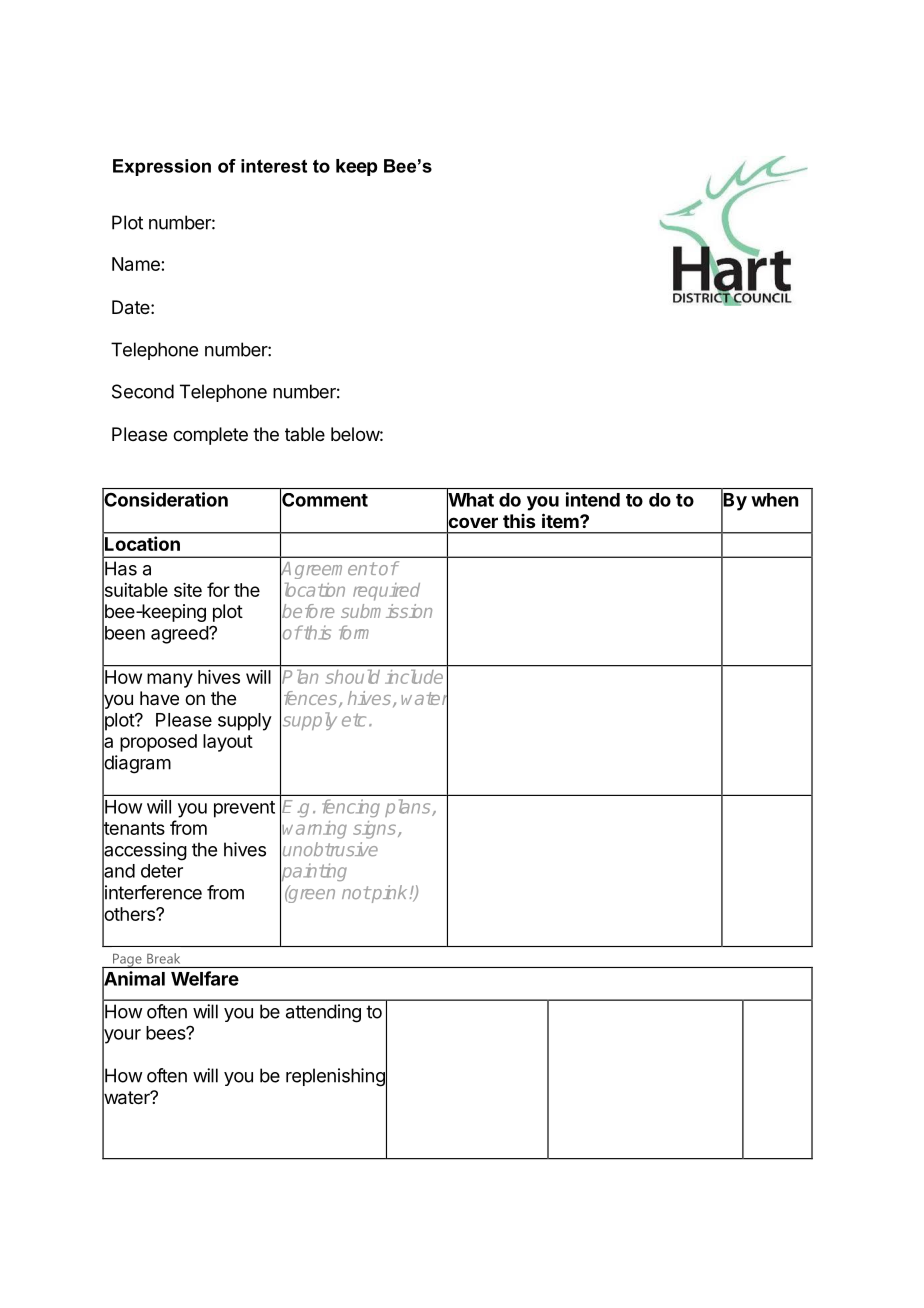 This document has width=924, height=1308. Describe the element at coordinates (388, 894) in the document. I see `pink` at that location.
